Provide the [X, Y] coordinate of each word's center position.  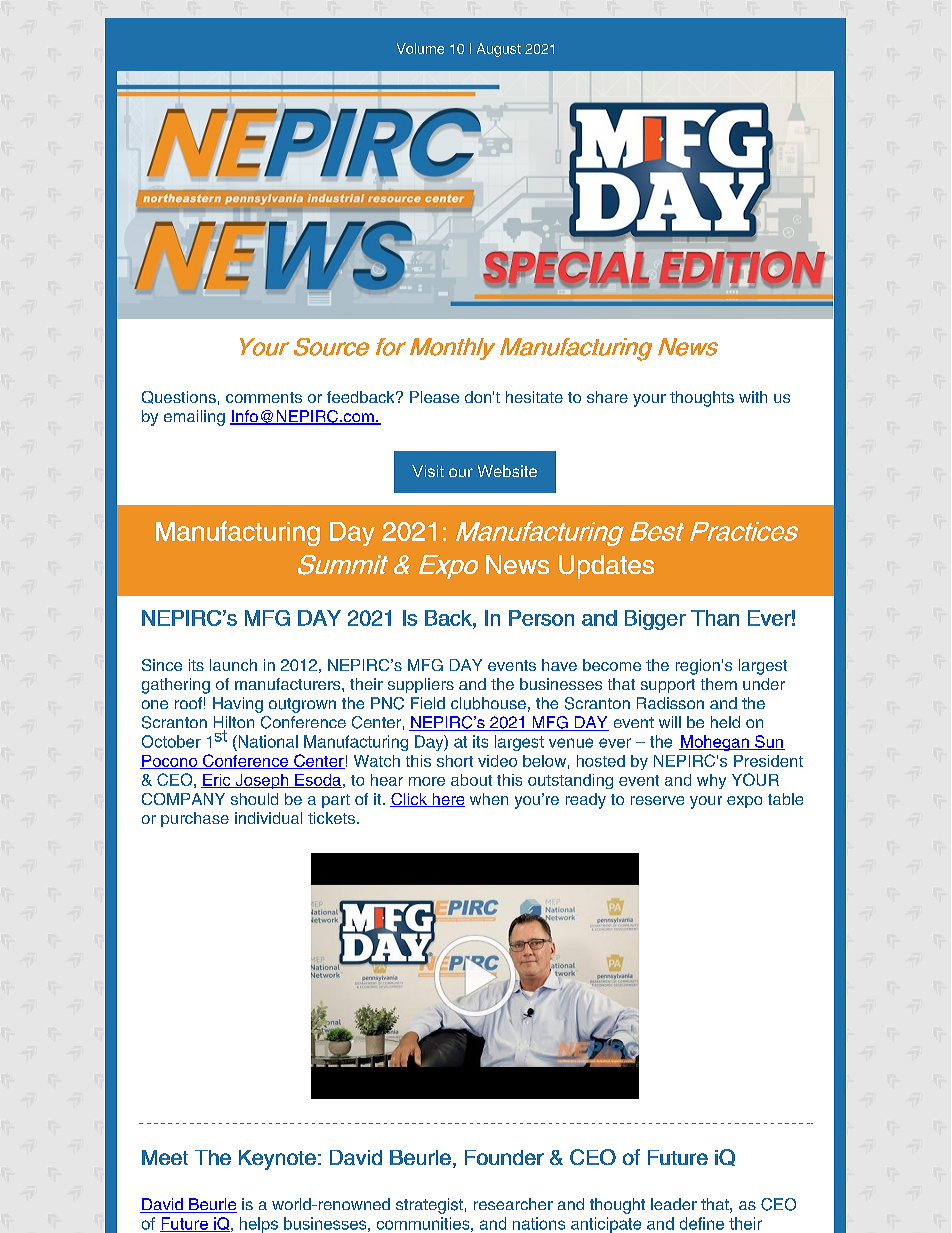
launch [233, 665]
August [499, 50]
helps [259, 1225]
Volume [420, 48]
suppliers [421, 685]
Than [715, 618]
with [753, 397]
